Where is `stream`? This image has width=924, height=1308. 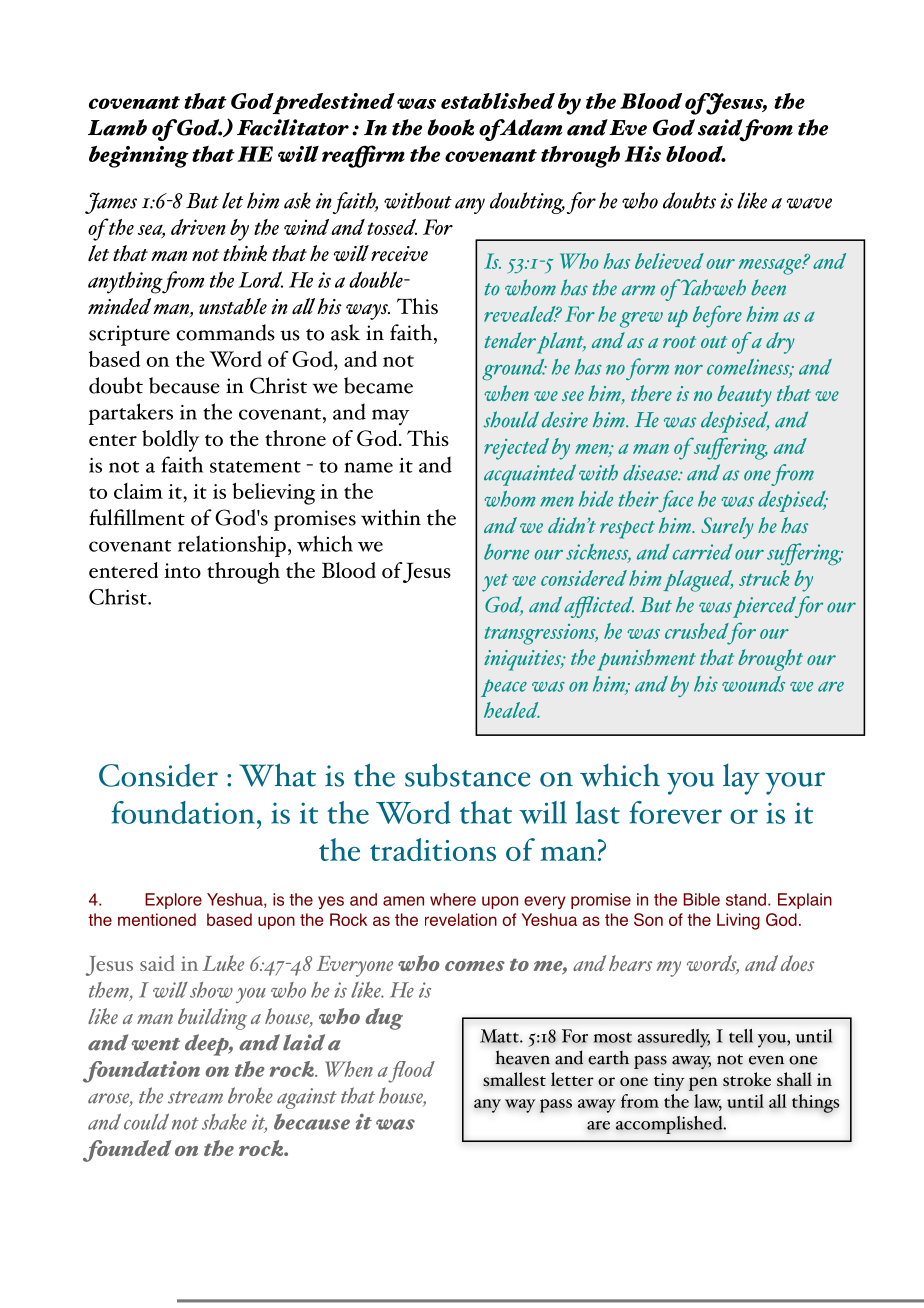
stream is located at coordinates (195, 1097).
